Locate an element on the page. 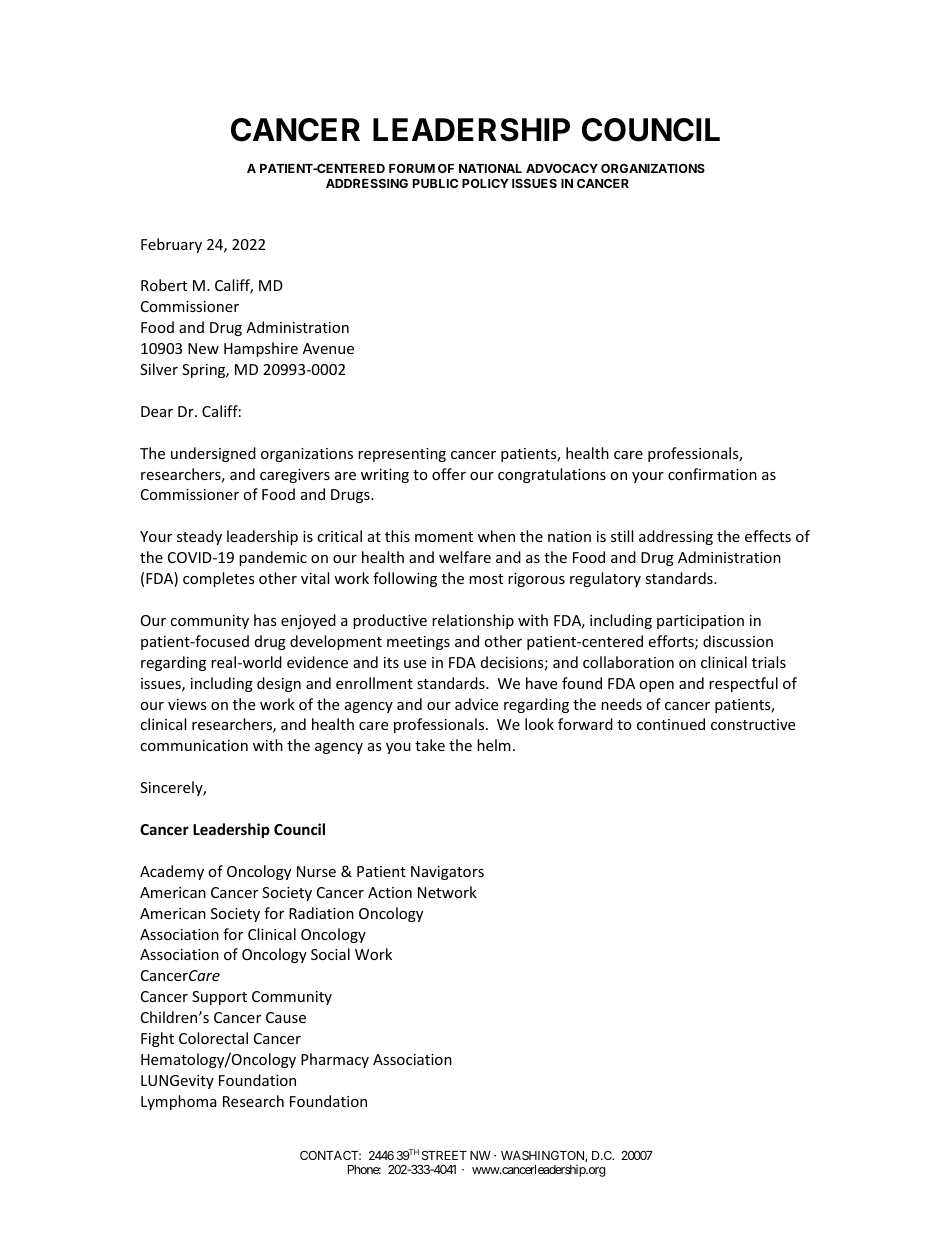 Image resolution: width=952 pixels, height=1233 pixels. continued is located at coordinates (671, 724).
